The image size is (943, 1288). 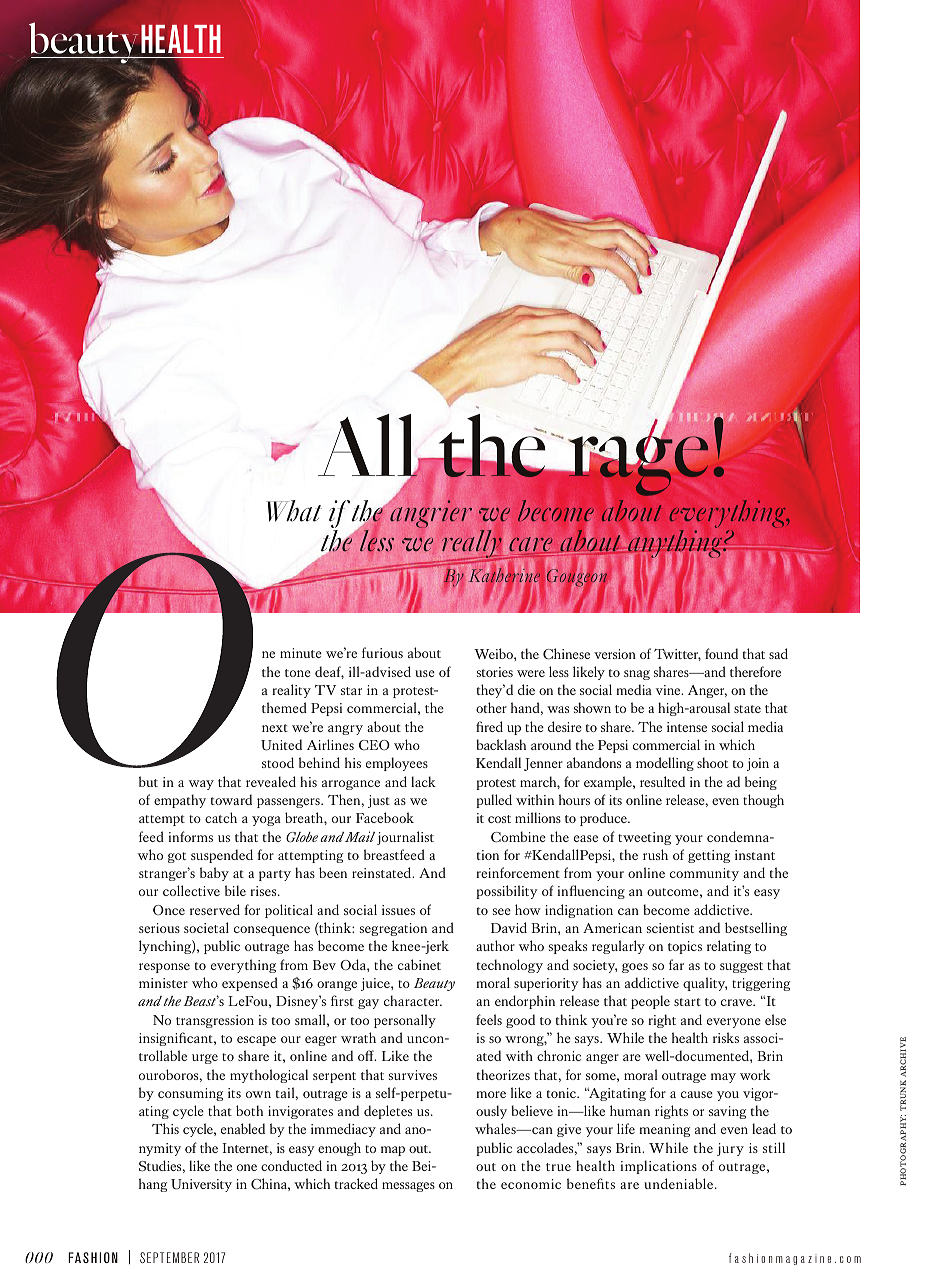 I want to click on really, so click(x=473, y=545).
